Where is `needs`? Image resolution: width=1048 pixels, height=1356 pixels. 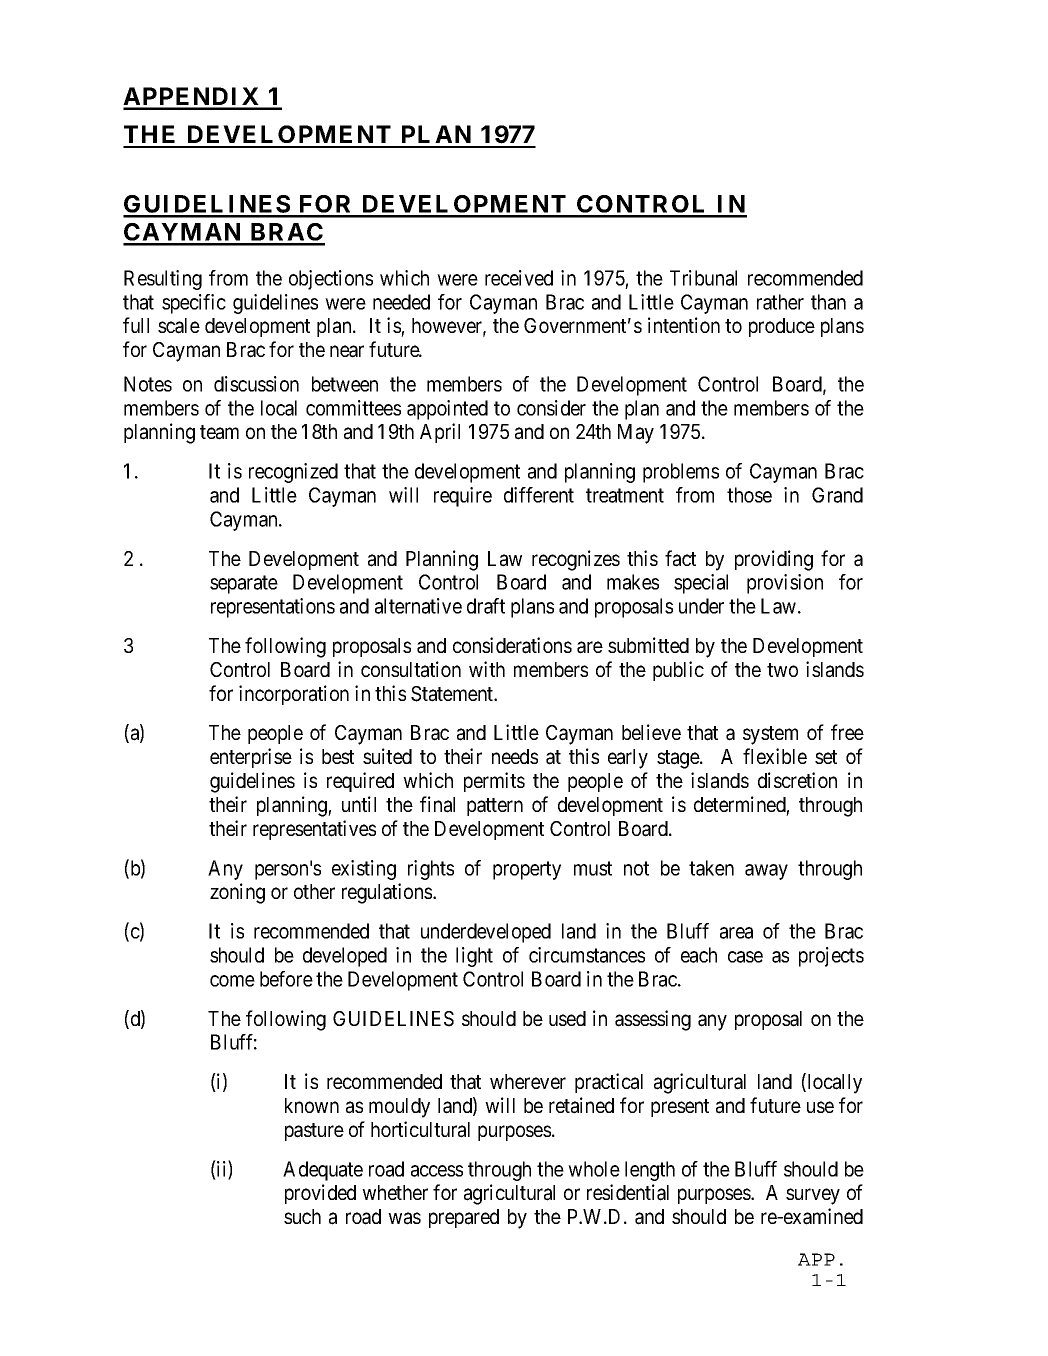
needs is located at coordinates (515, 756).
